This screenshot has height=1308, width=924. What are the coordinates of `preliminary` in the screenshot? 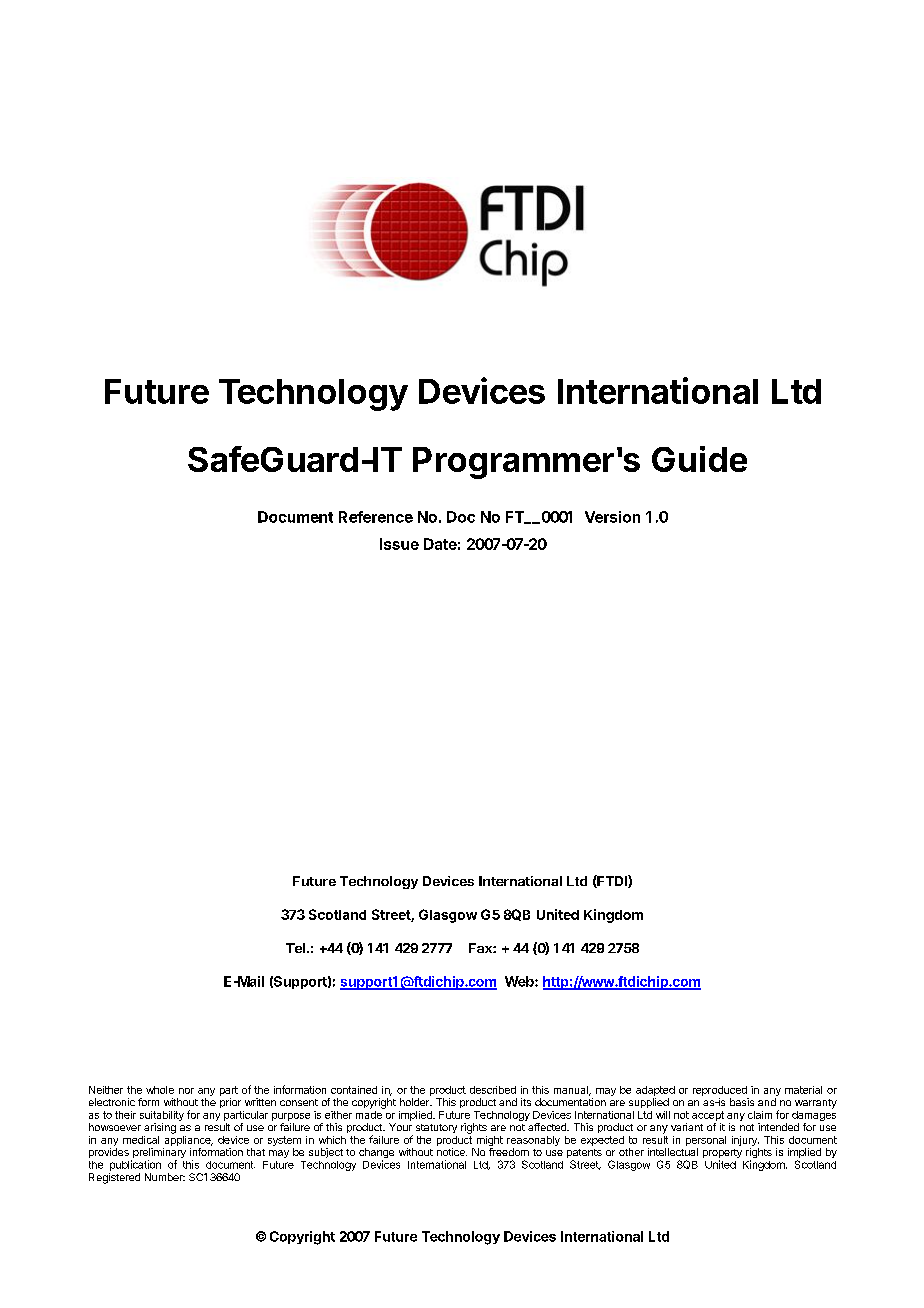 It's located at (158, 1154).
